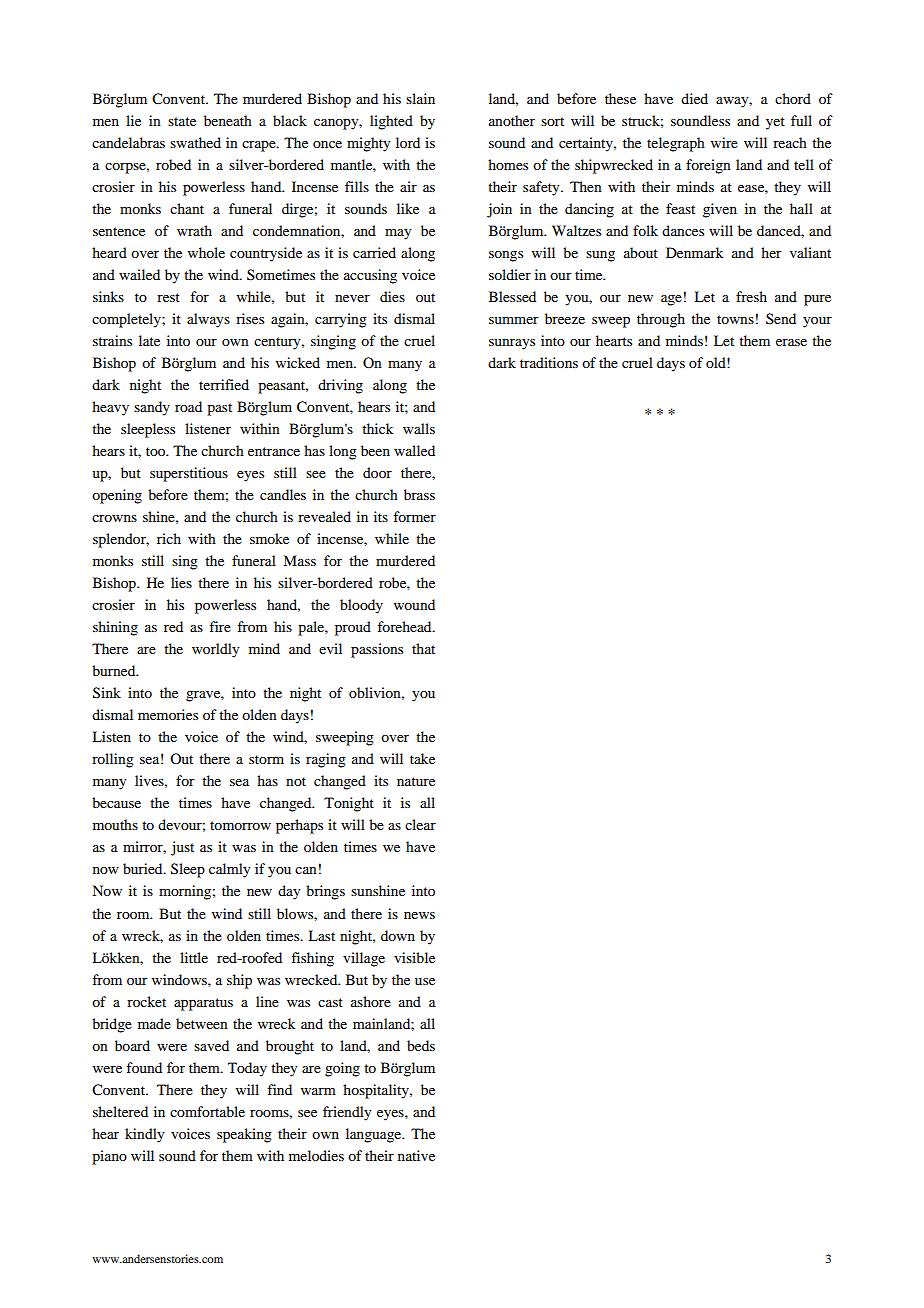 Image resolution: width=924 pixels, height=1308 pixels. Describe the element at coordinates (207, 1111) in the image. I see `comfortable` at that location.
